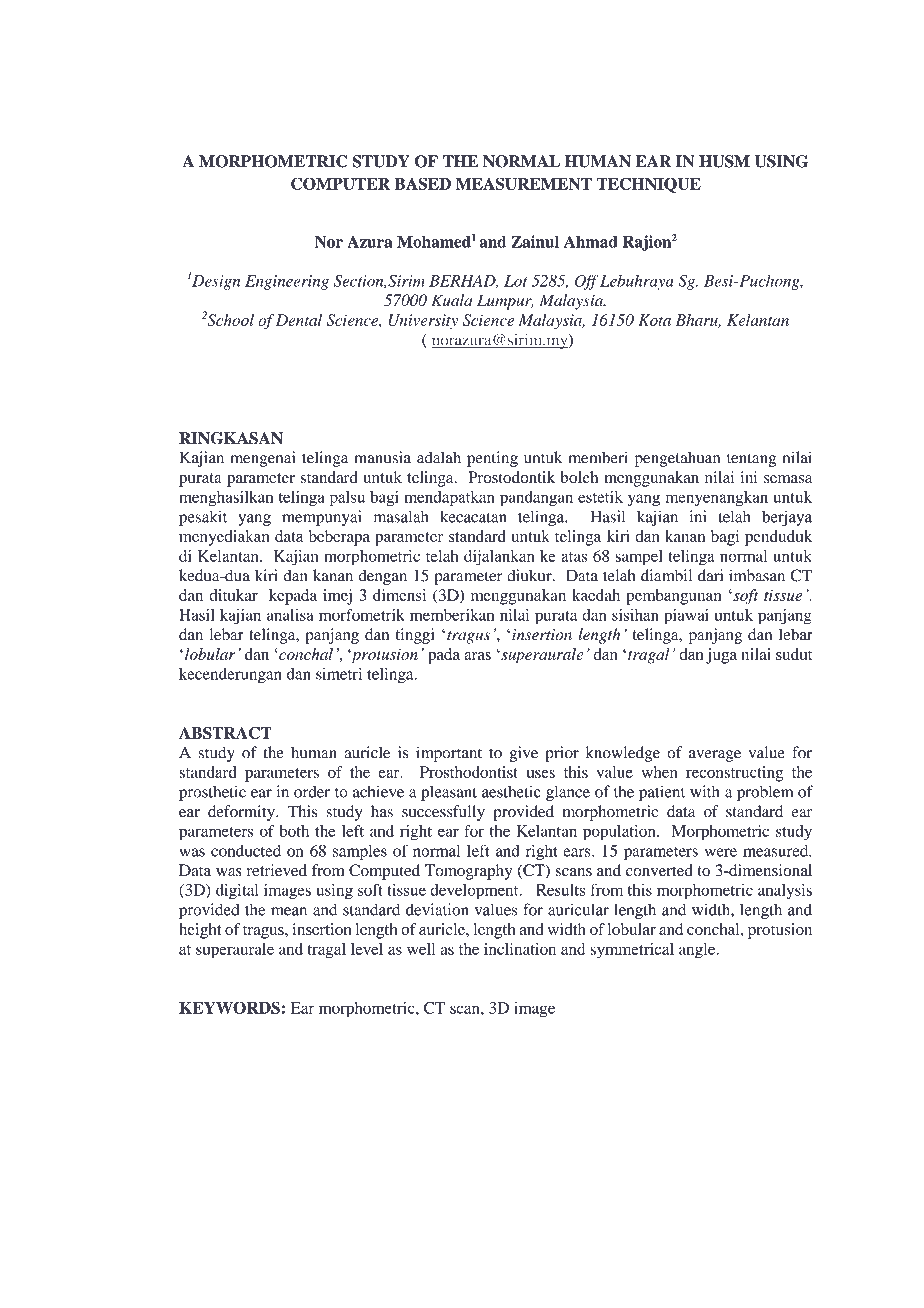 The image size is (924, 1308). What do you see at coordinates (524, 183) in the page?
I see `MEASUREMENT` at bounding box center [524, 183].
